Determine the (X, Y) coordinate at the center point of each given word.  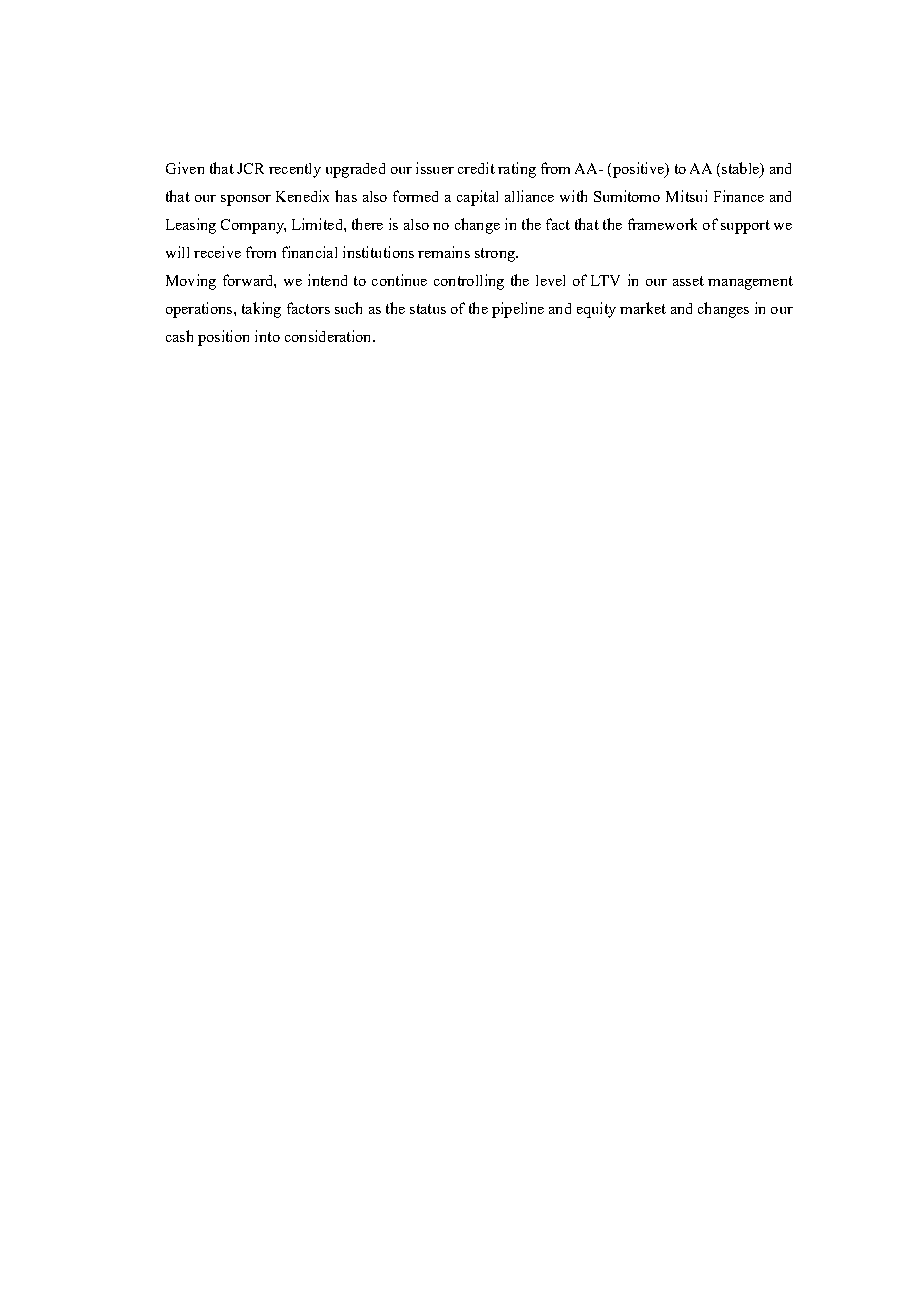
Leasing (191, 226)
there (367, 224)
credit (476, 168)
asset (688, 281)
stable (741, 169)
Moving (191, 282)
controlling (469, 282)
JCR (250, 168)
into (267, 336)
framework (662, 224)
